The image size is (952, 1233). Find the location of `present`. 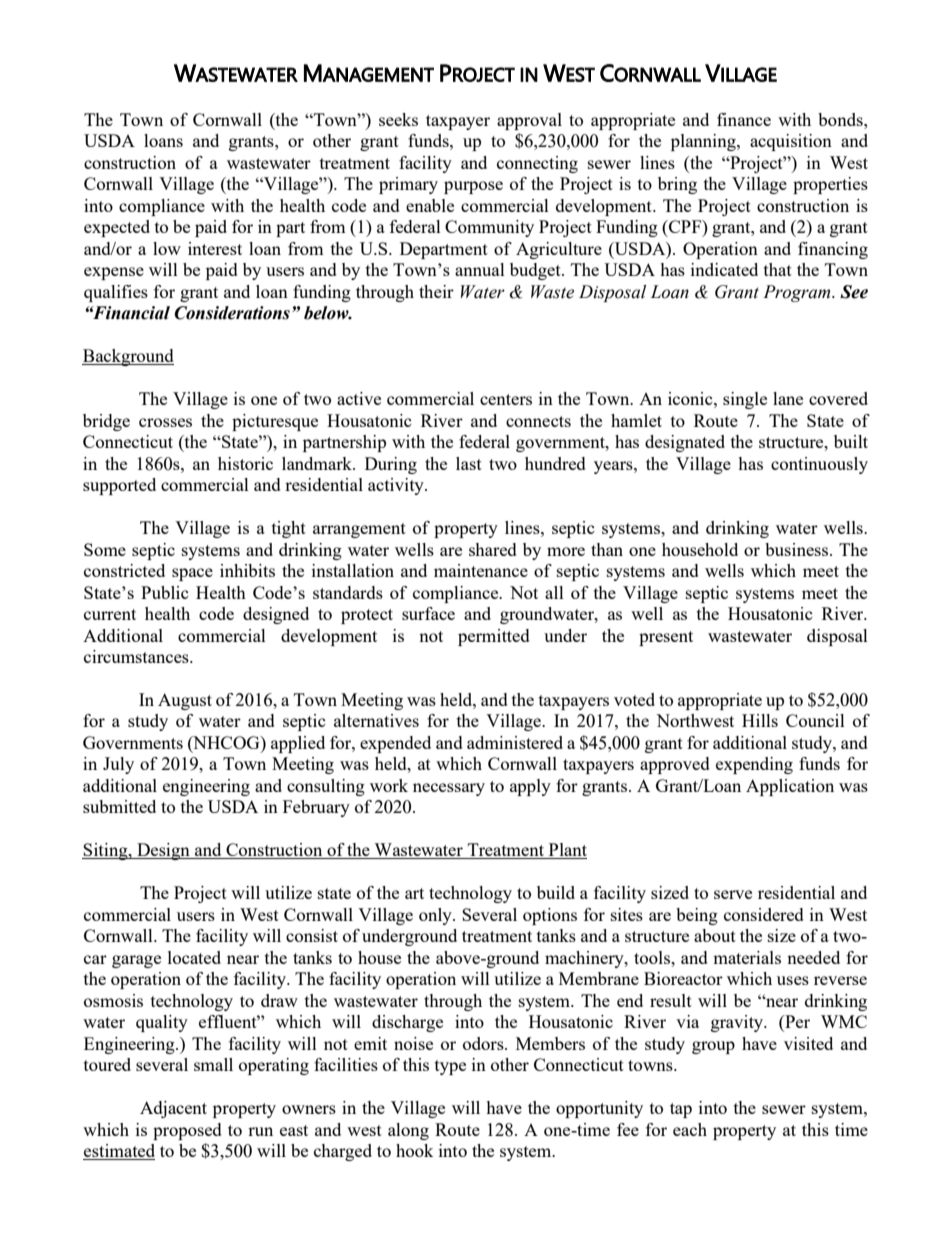

present is located at coordinates (666, 638).
